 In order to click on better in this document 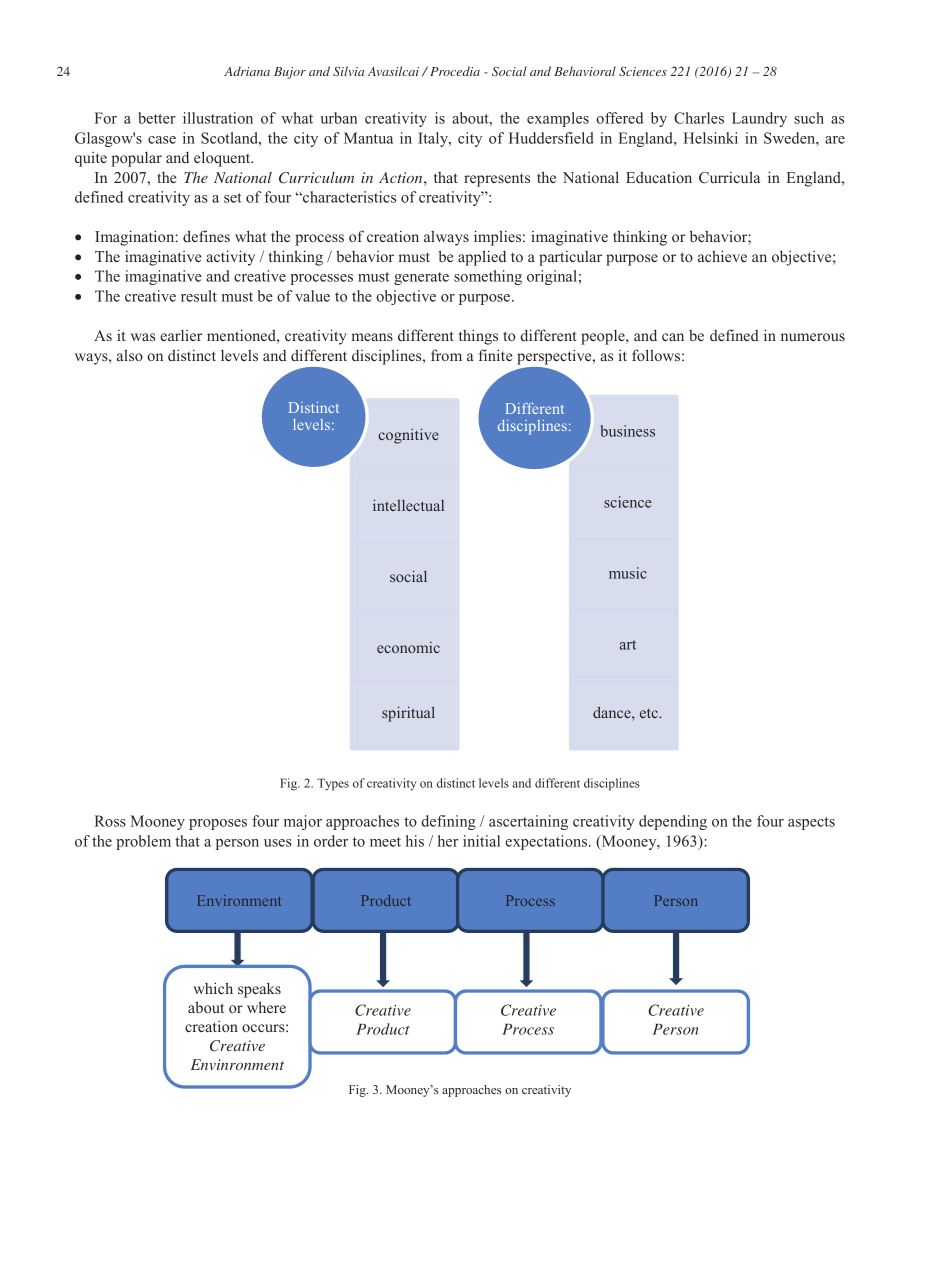, I will do `click(157, 118)`.
